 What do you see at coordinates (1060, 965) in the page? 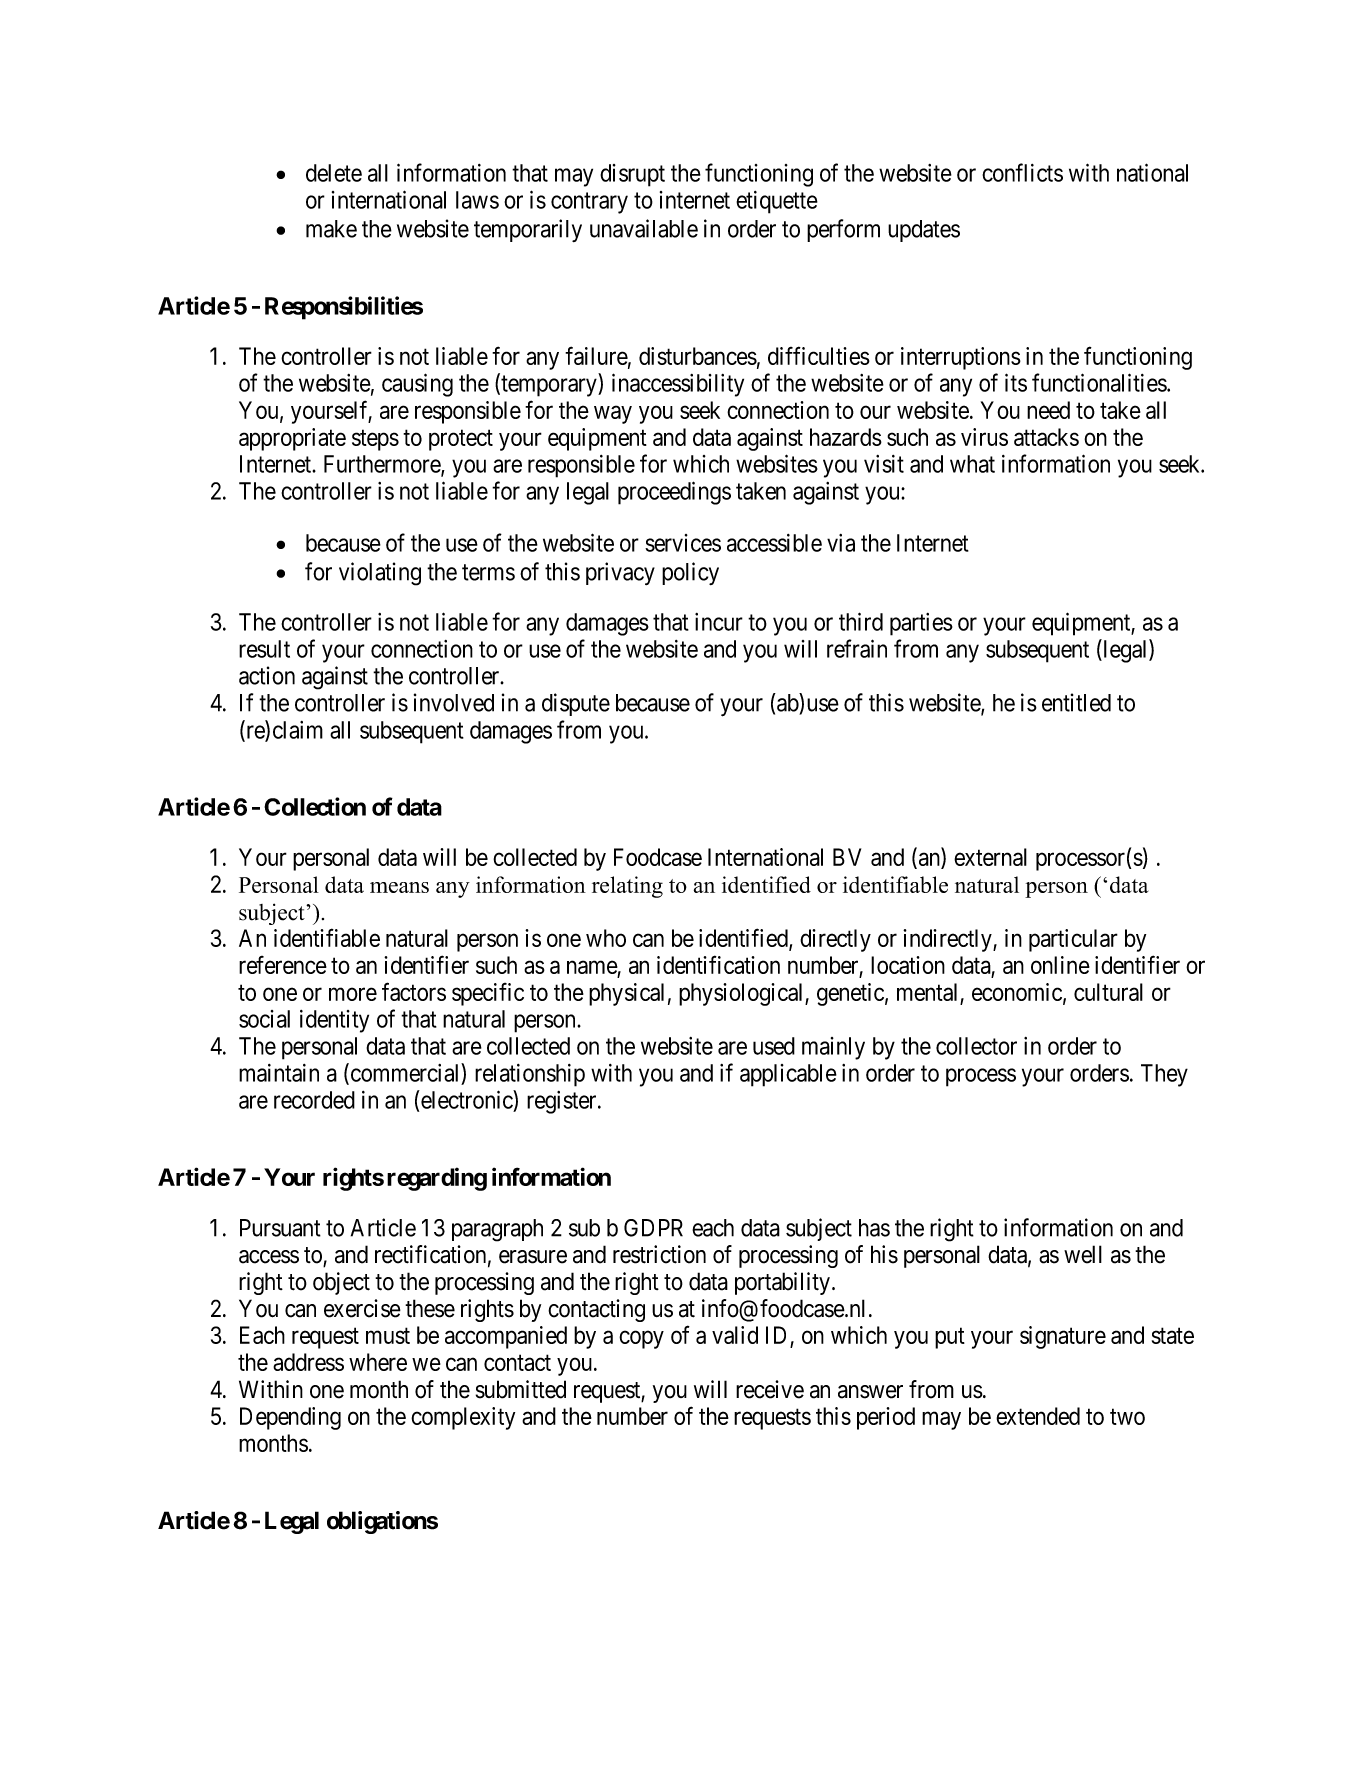
I see `online` at bounding box center [1060, 965].
